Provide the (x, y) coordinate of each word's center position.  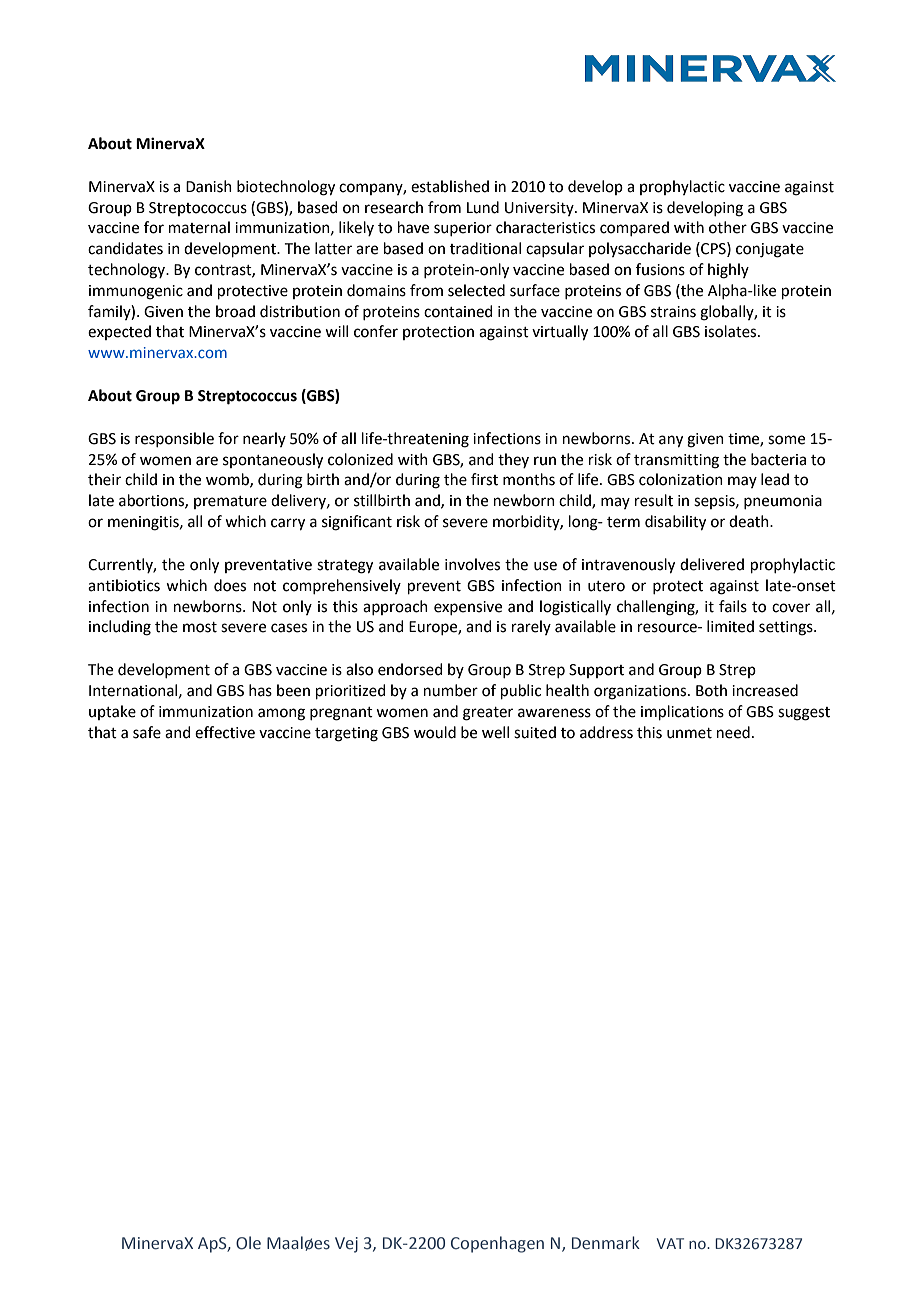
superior (463, 229)
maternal (199, 227)
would (435, 732)
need (733, 732)
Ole (248, 1243)
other (728, 227)
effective (225, 732)
